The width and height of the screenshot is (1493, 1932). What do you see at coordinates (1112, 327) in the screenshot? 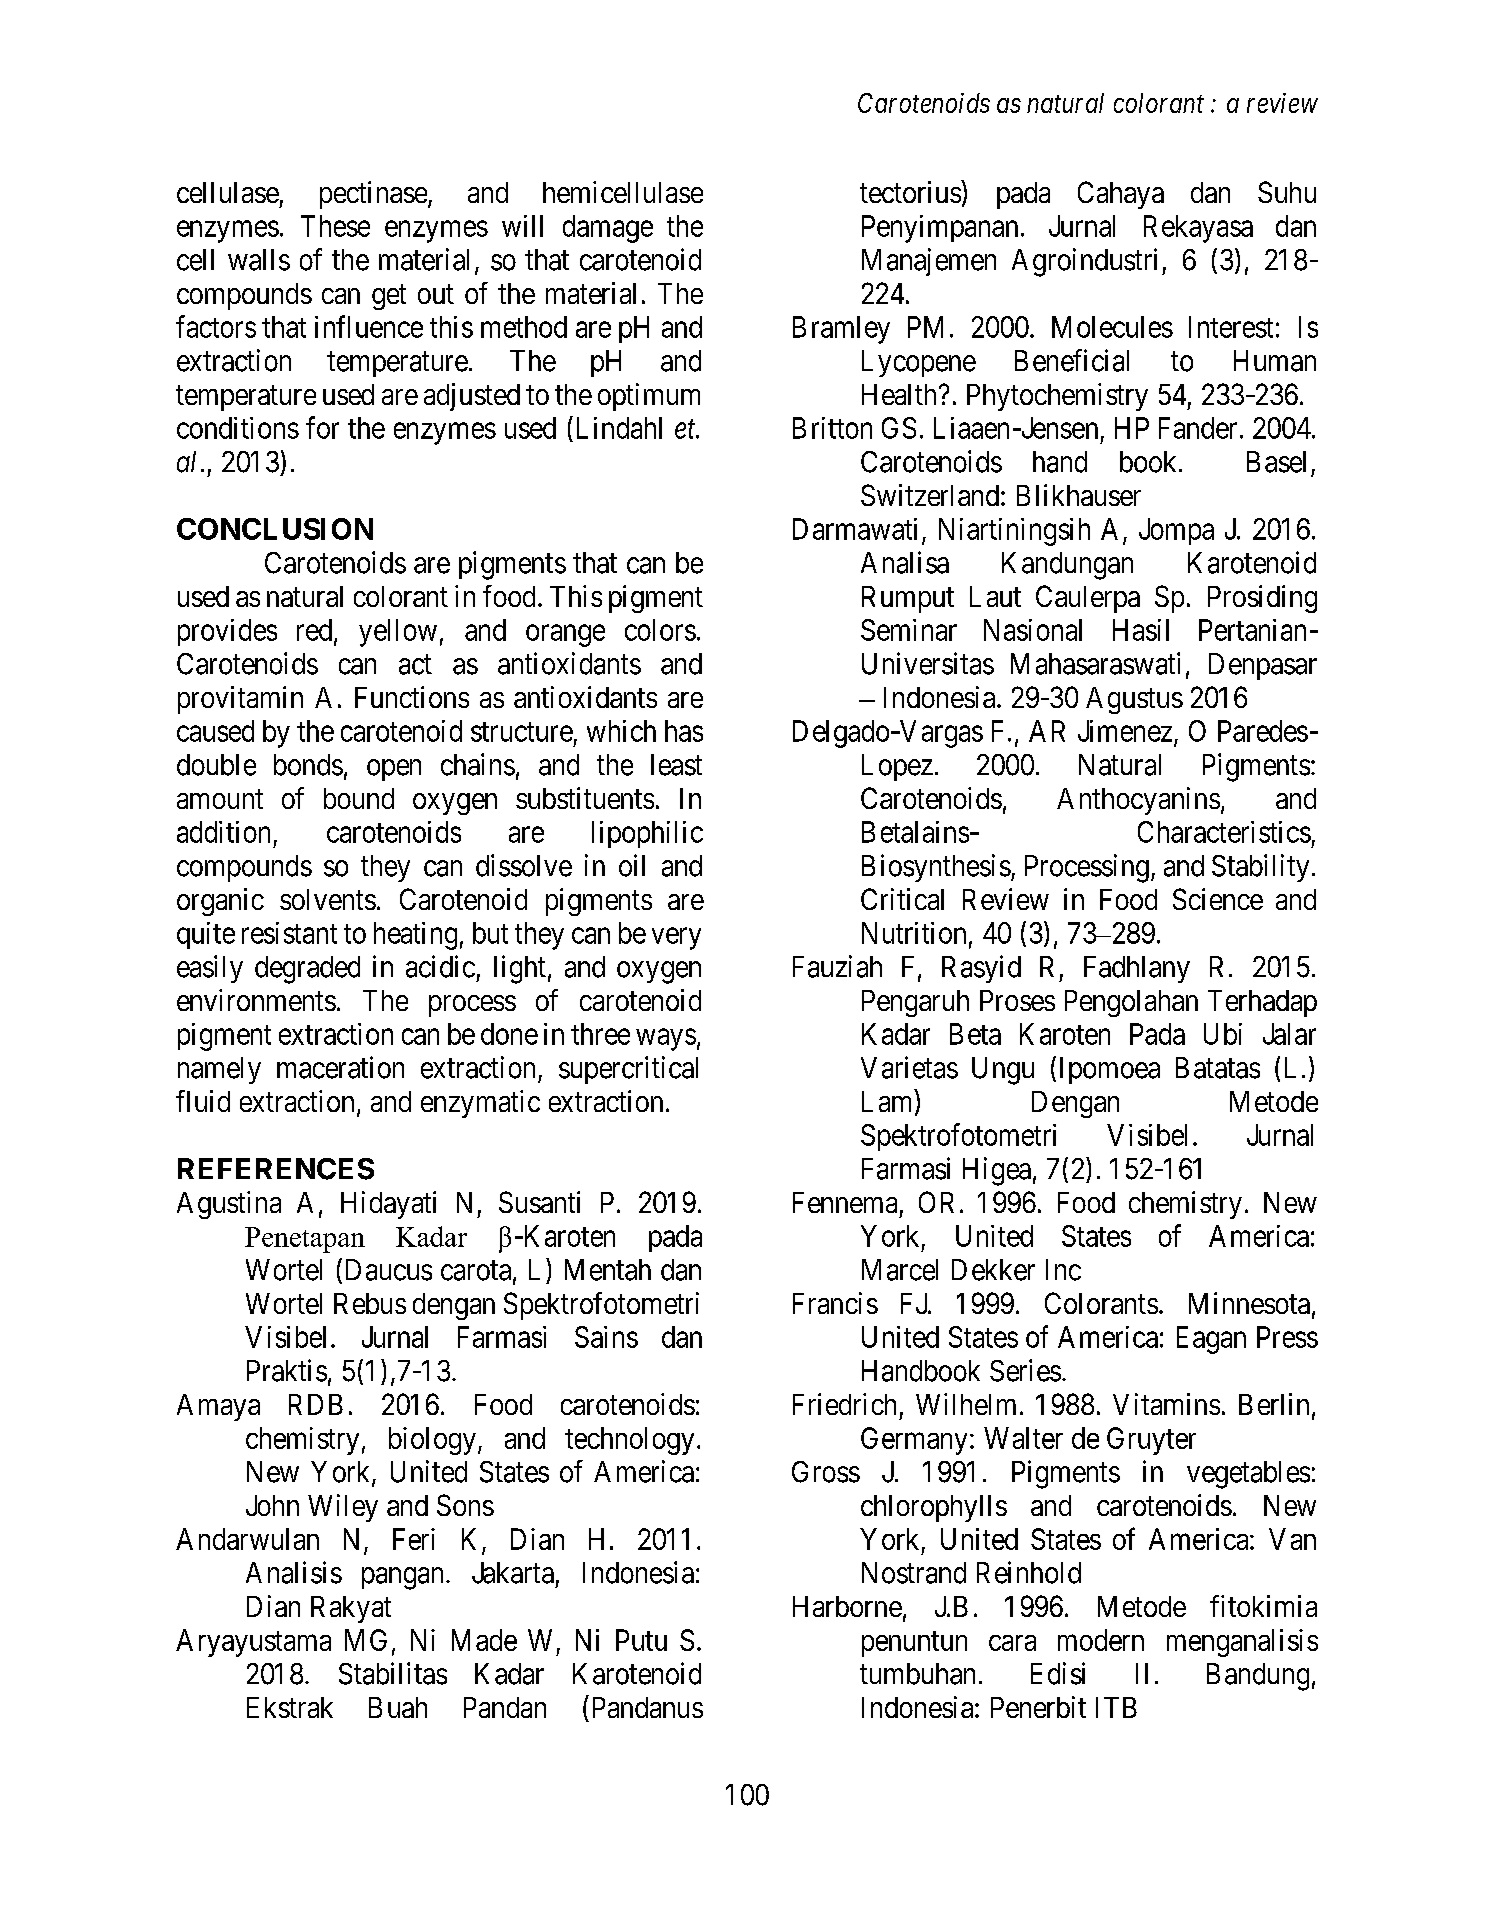
I see `Molecules` at bounding box center [1112, 327].
